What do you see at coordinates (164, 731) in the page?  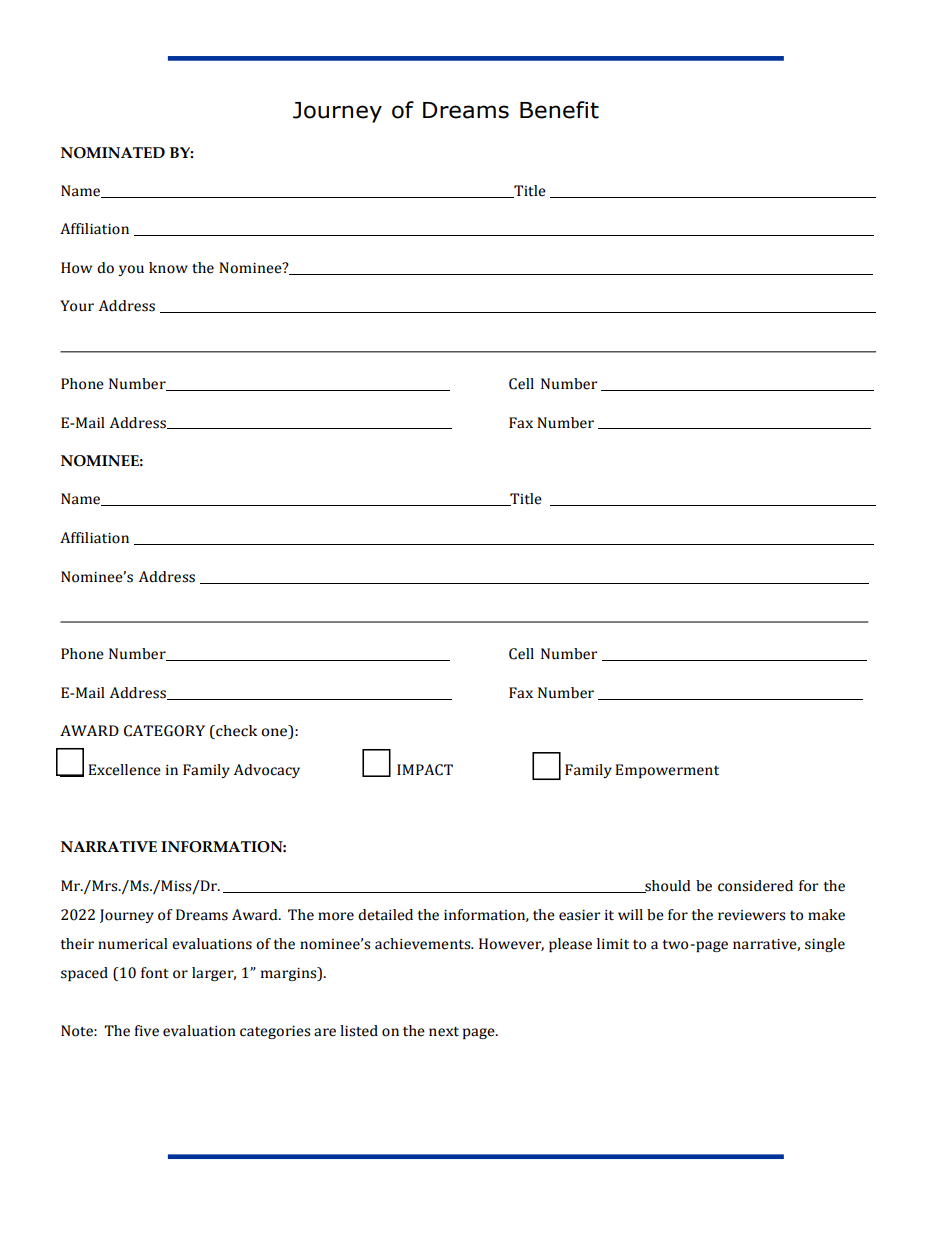 I see `CATEGORY` at bounding box center [164, 731].
